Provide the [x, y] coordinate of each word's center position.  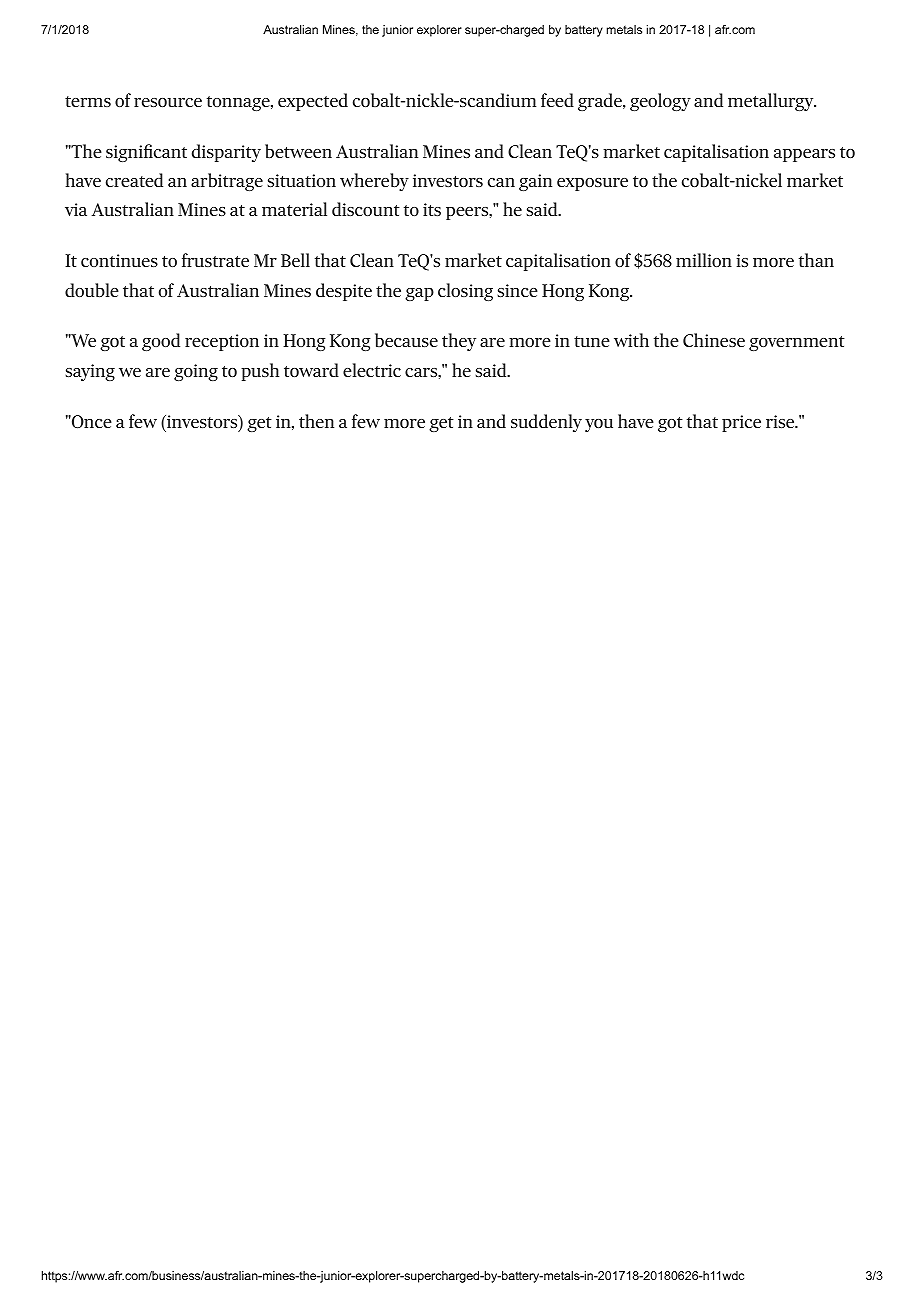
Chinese [714, 340]
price [741, 423]
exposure [592, 184]
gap [419, 294]
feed [557, 100]
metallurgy [772, 102]
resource [168, 102]
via [76, 209]
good [161, 342]
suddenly [546, 423]
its [432, 209]
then [316, 421]
